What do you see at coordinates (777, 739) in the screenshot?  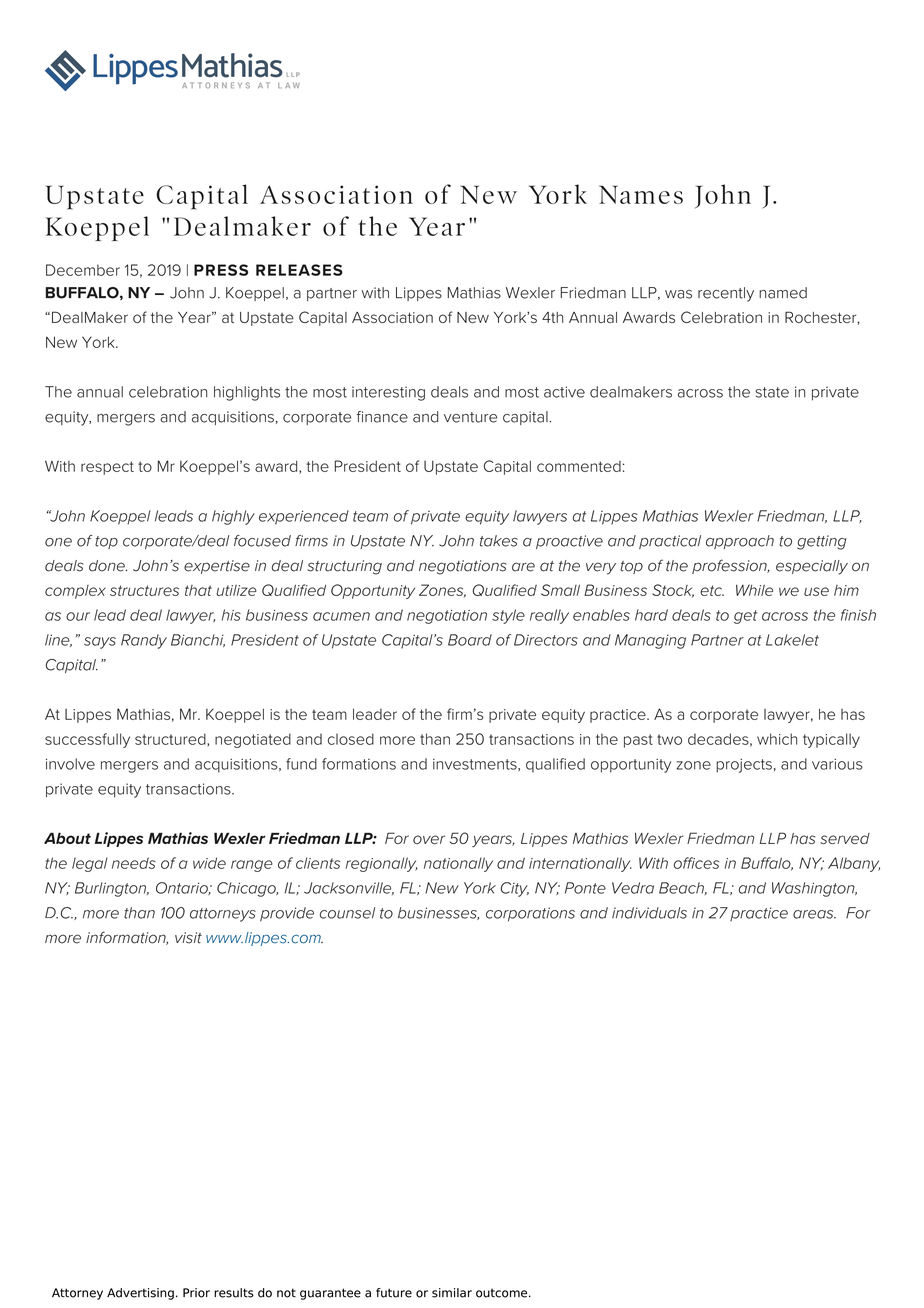 I see `which` at bounding box center [777, 739].
